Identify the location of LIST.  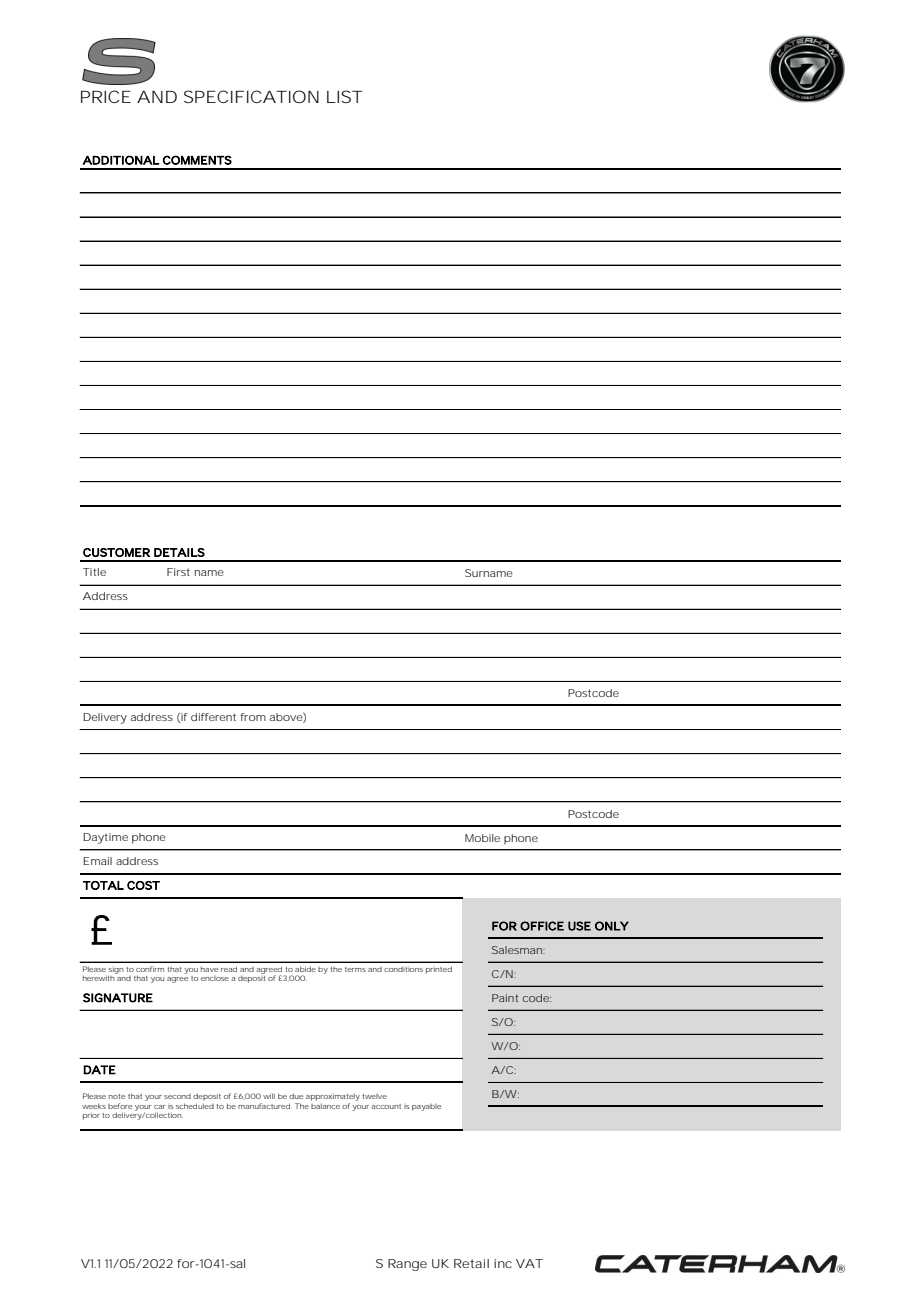
(345, 96).
